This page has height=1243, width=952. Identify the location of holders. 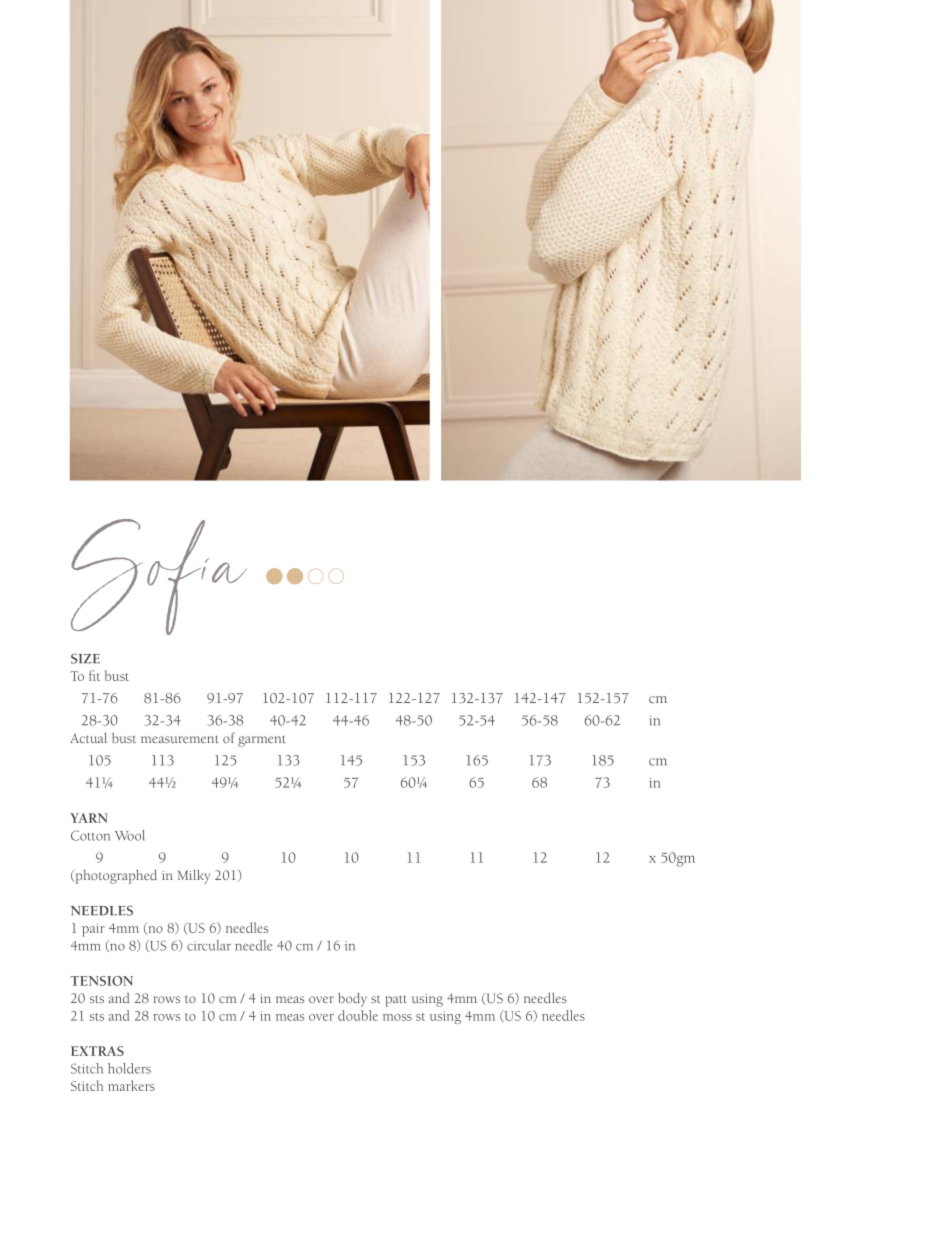
(129, 1068).
